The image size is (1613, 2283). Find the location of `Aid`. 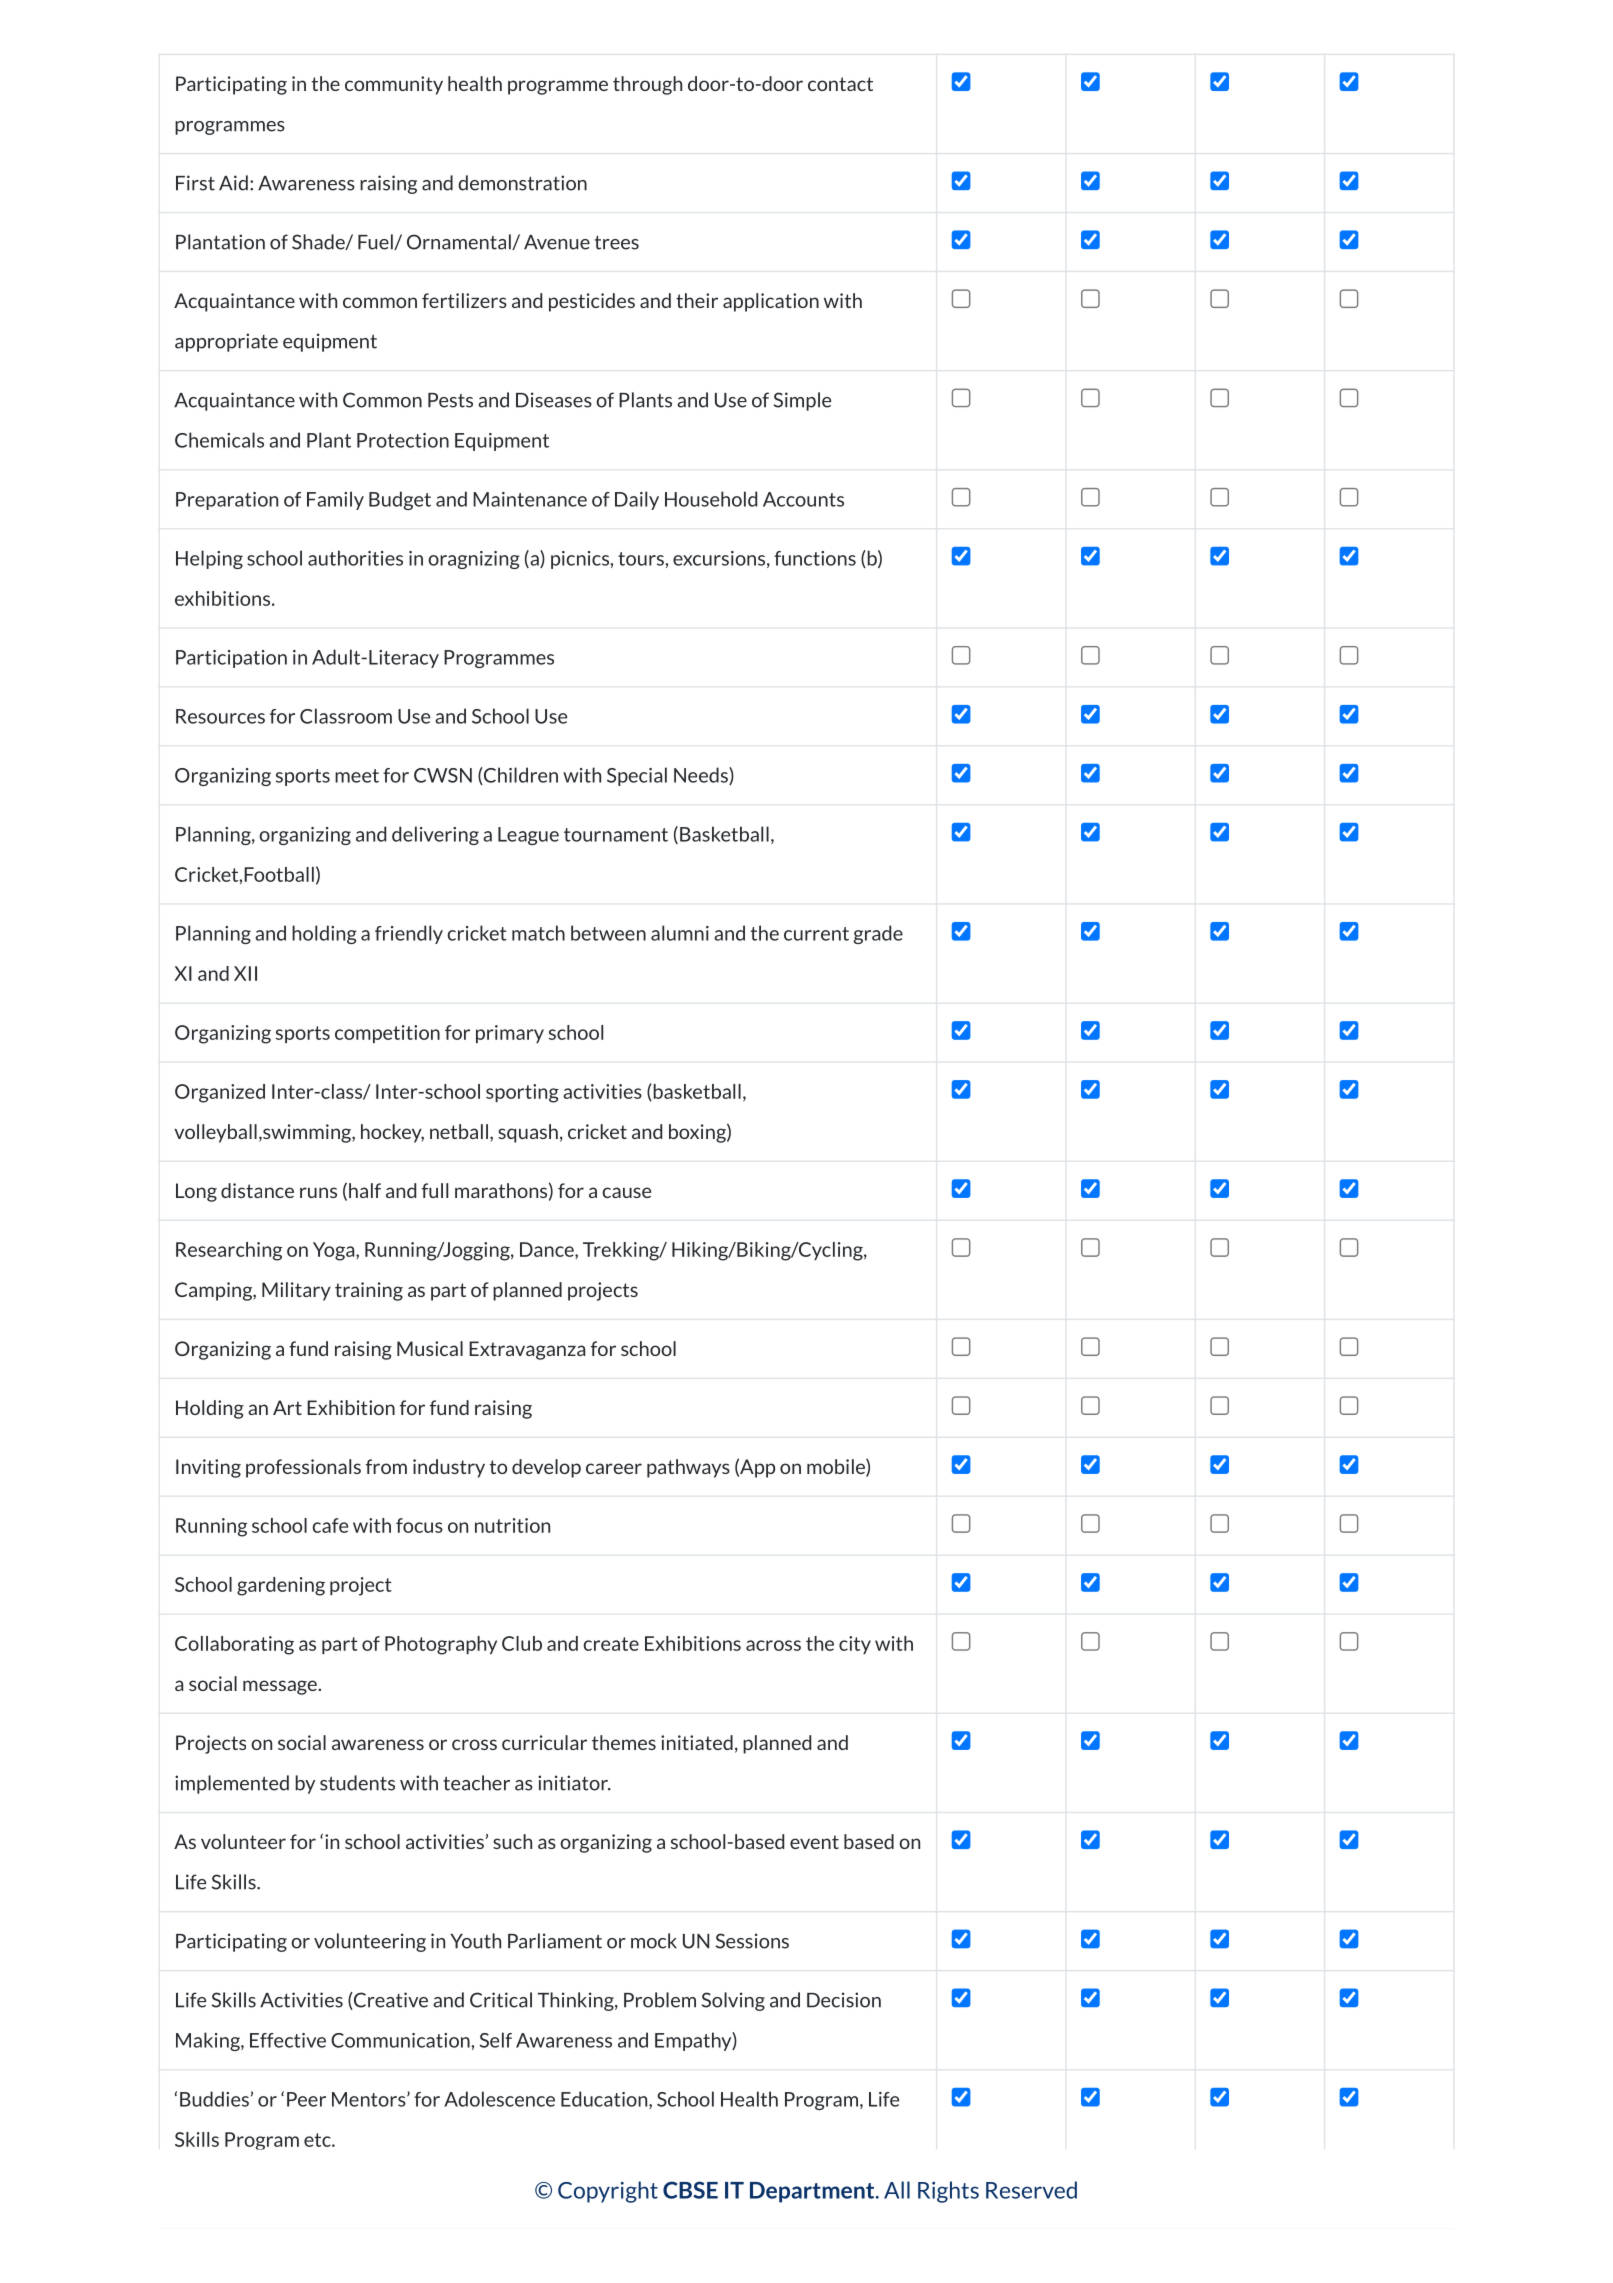

Aid is located at coordinates (233, 183).
